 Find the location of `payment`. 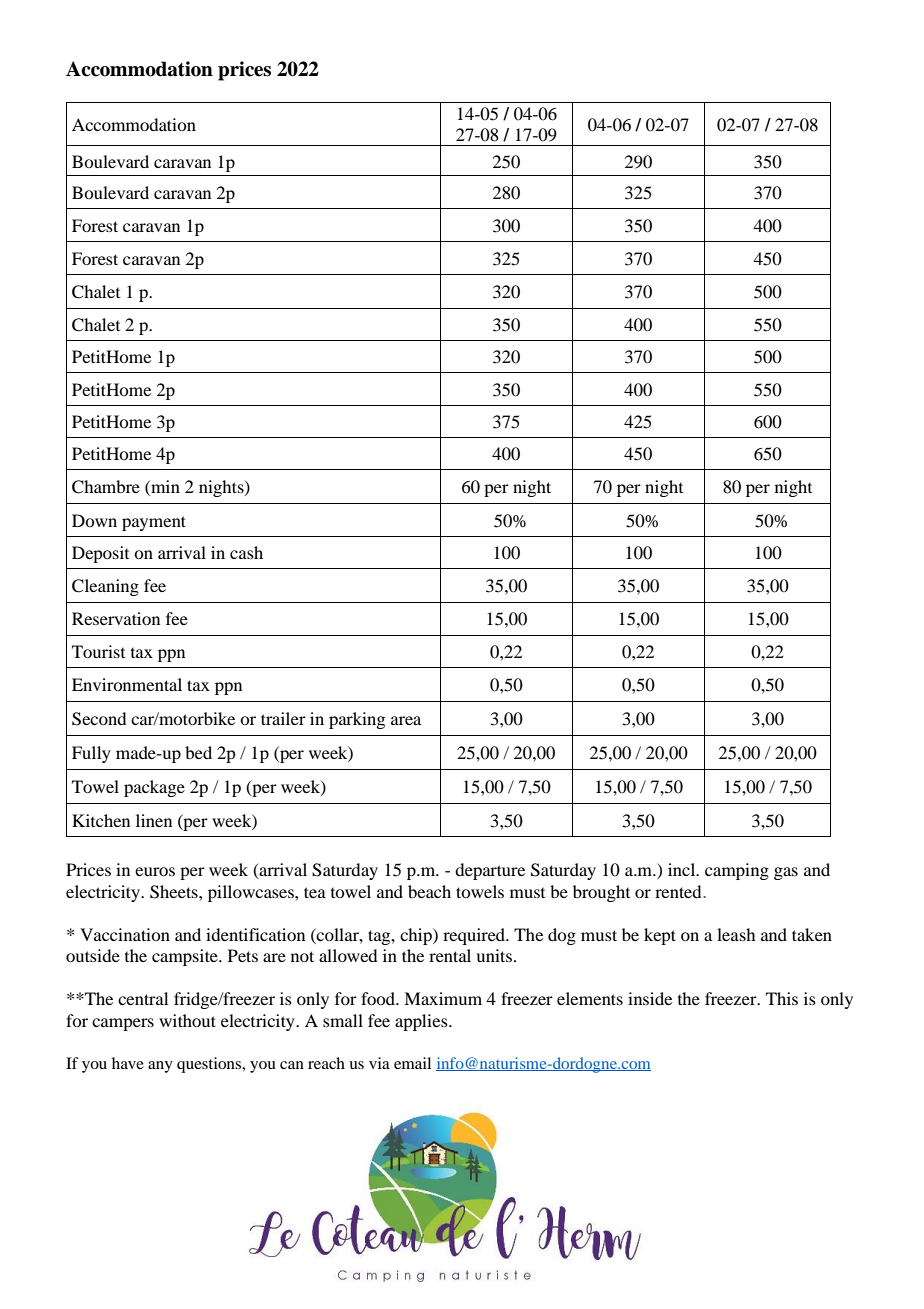

payment is located at coordinates (154, 523).
